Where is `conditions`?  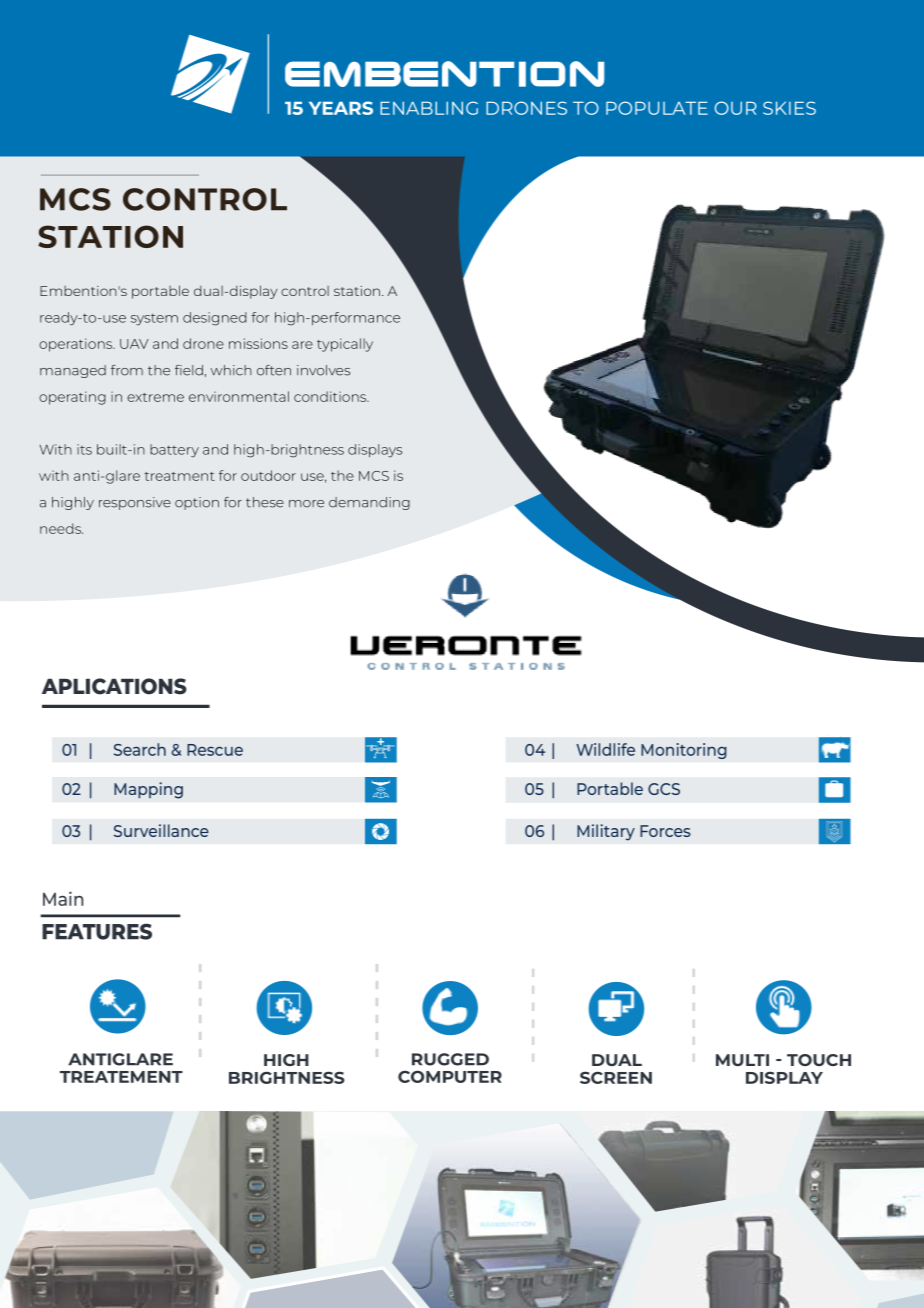 conditions is located at coordinates (331, 396).
